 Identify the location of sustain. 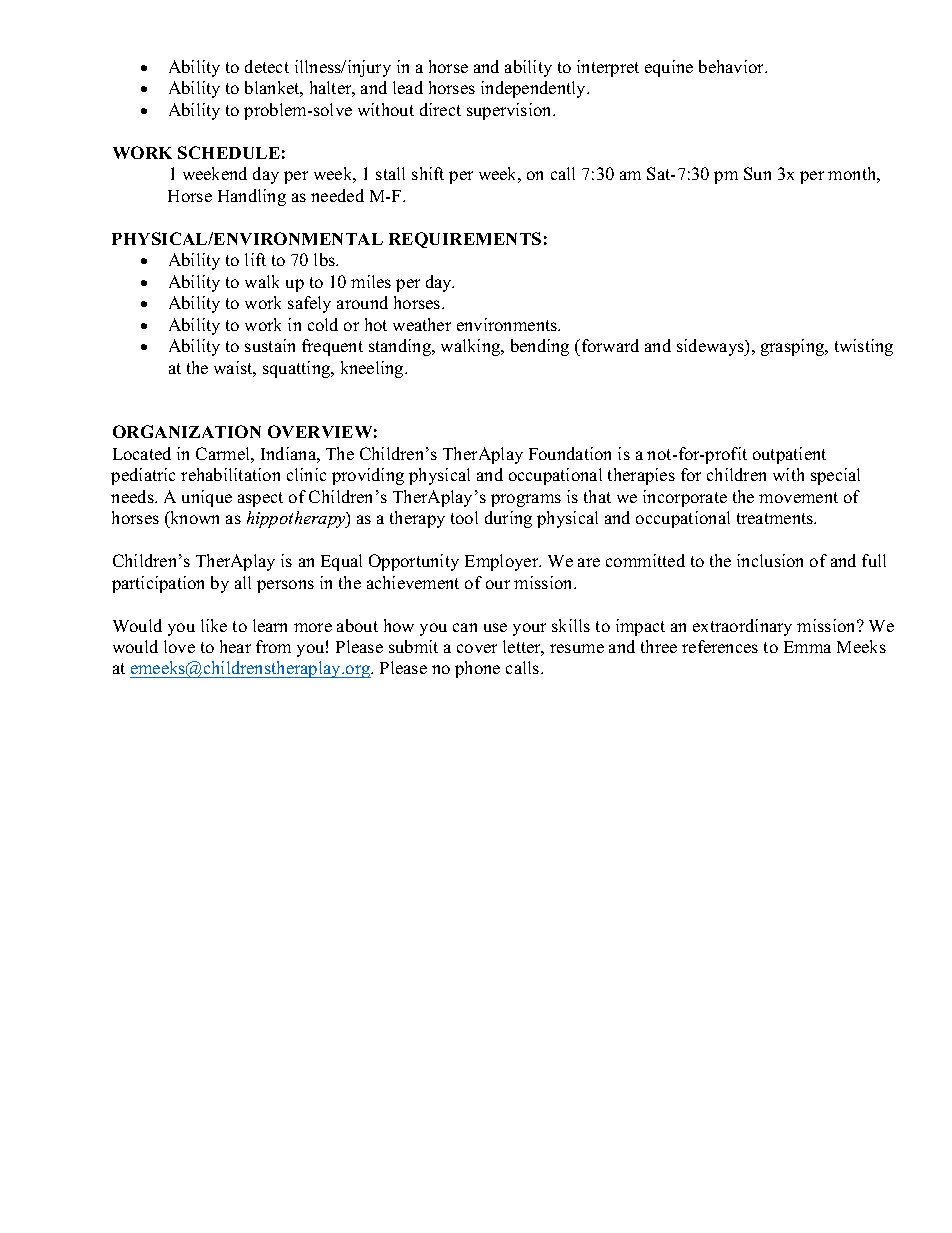
(270, 345).
